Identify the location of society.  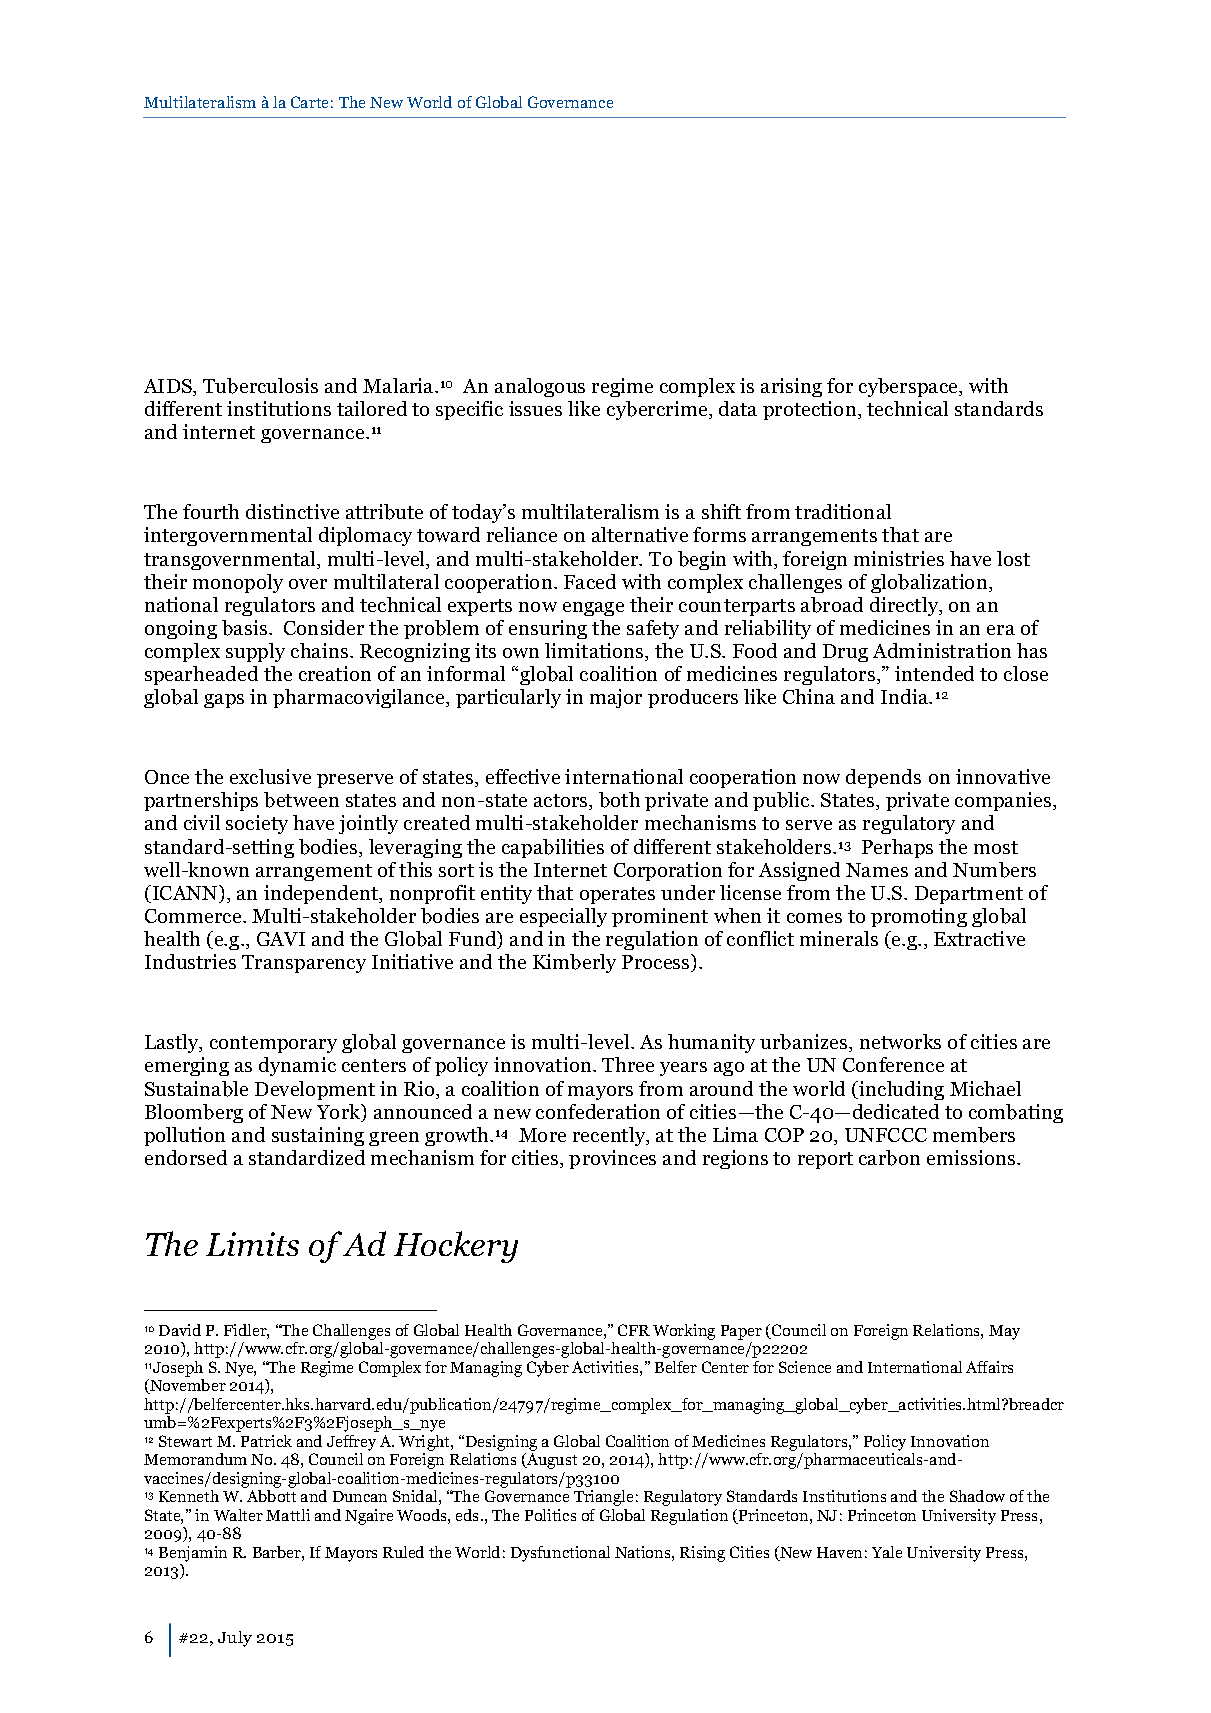
(257, 824).
